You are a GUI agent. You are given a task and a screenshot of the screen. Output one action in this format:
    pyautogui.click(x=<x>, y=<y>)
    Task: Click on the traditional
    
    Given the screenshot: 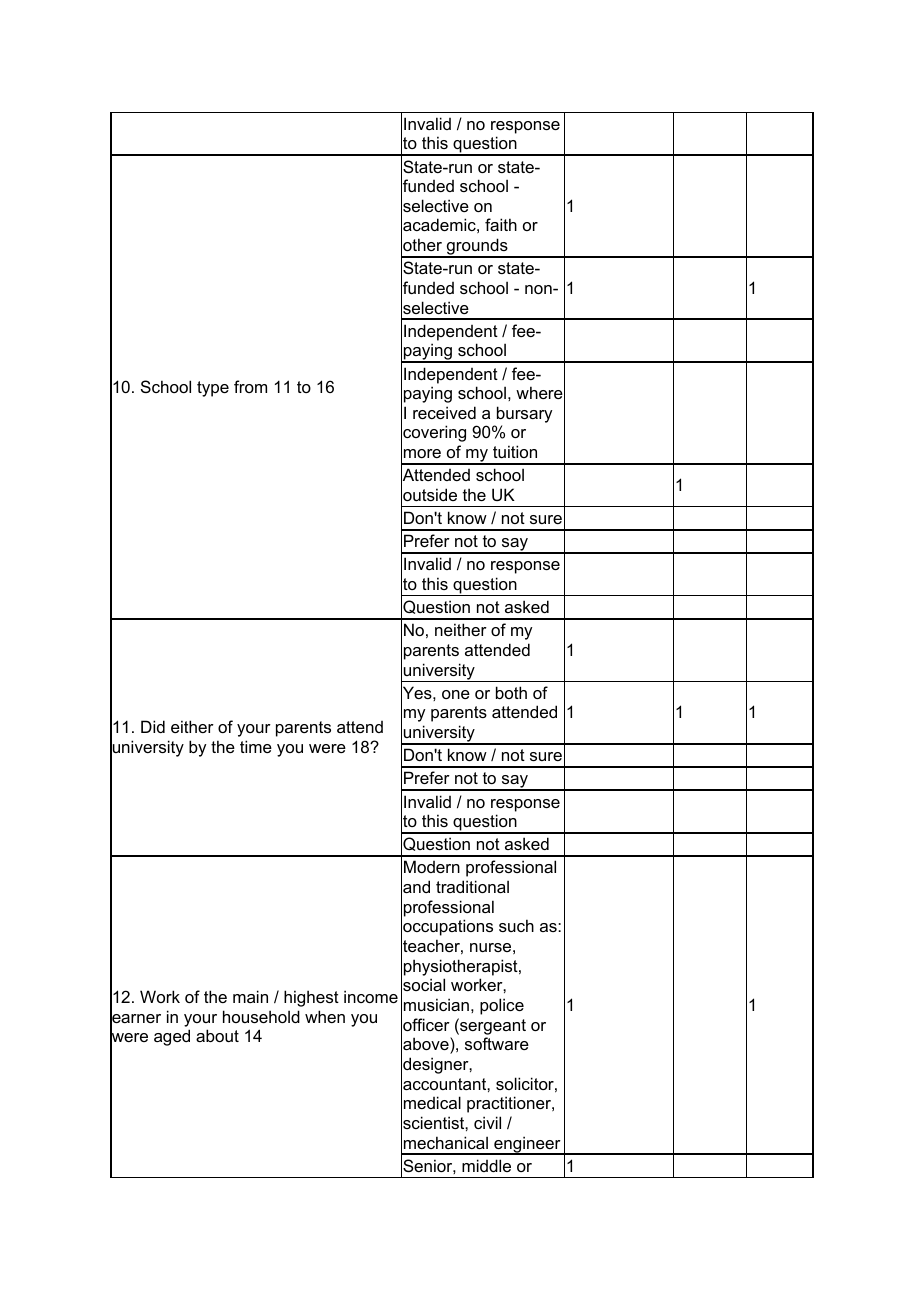 What is the action you would take?
    pyautogui.click(x=472, y=886)
